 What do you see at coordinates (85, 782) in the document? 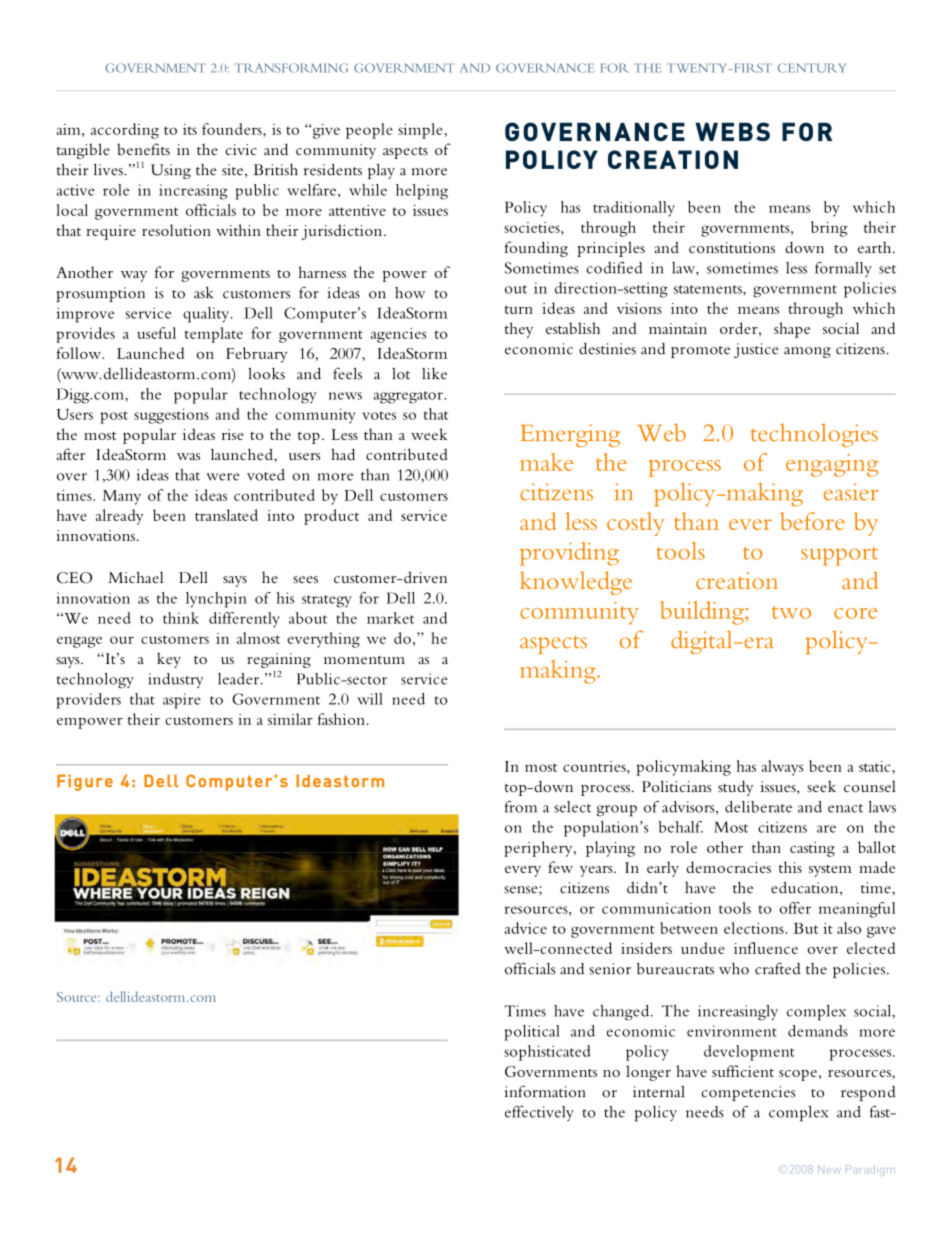
I see `Figure` at bounding box center [85, 782].
